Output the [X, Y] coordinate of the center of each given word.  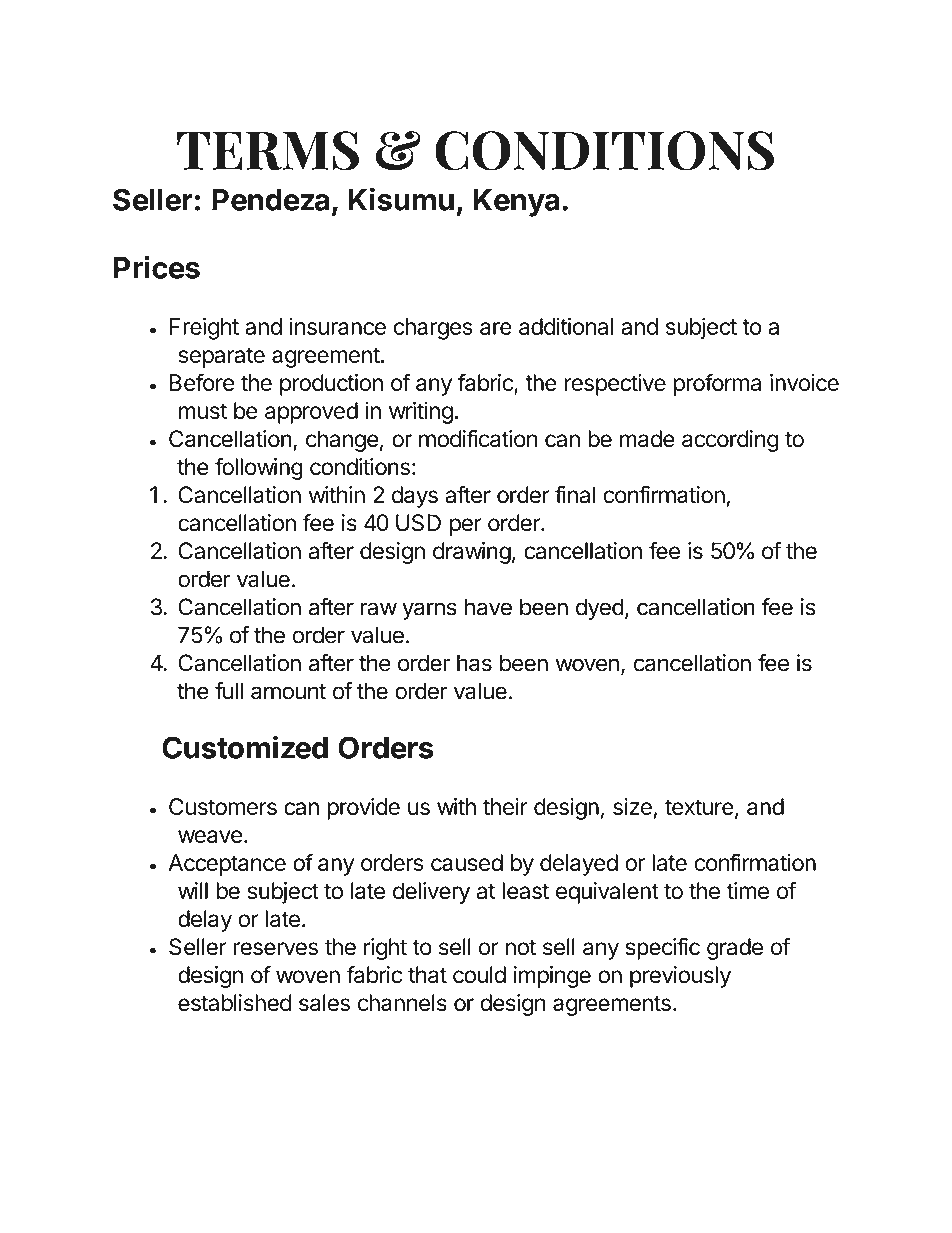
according [730, 441]
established [234, 1003]
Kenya [516, 203]
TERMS [268, 151]
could [479, 975]
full [229, 691]
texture [699, 807]
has [474, 663]
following [259, 468]
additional [566, 326]
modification [478, 438]
